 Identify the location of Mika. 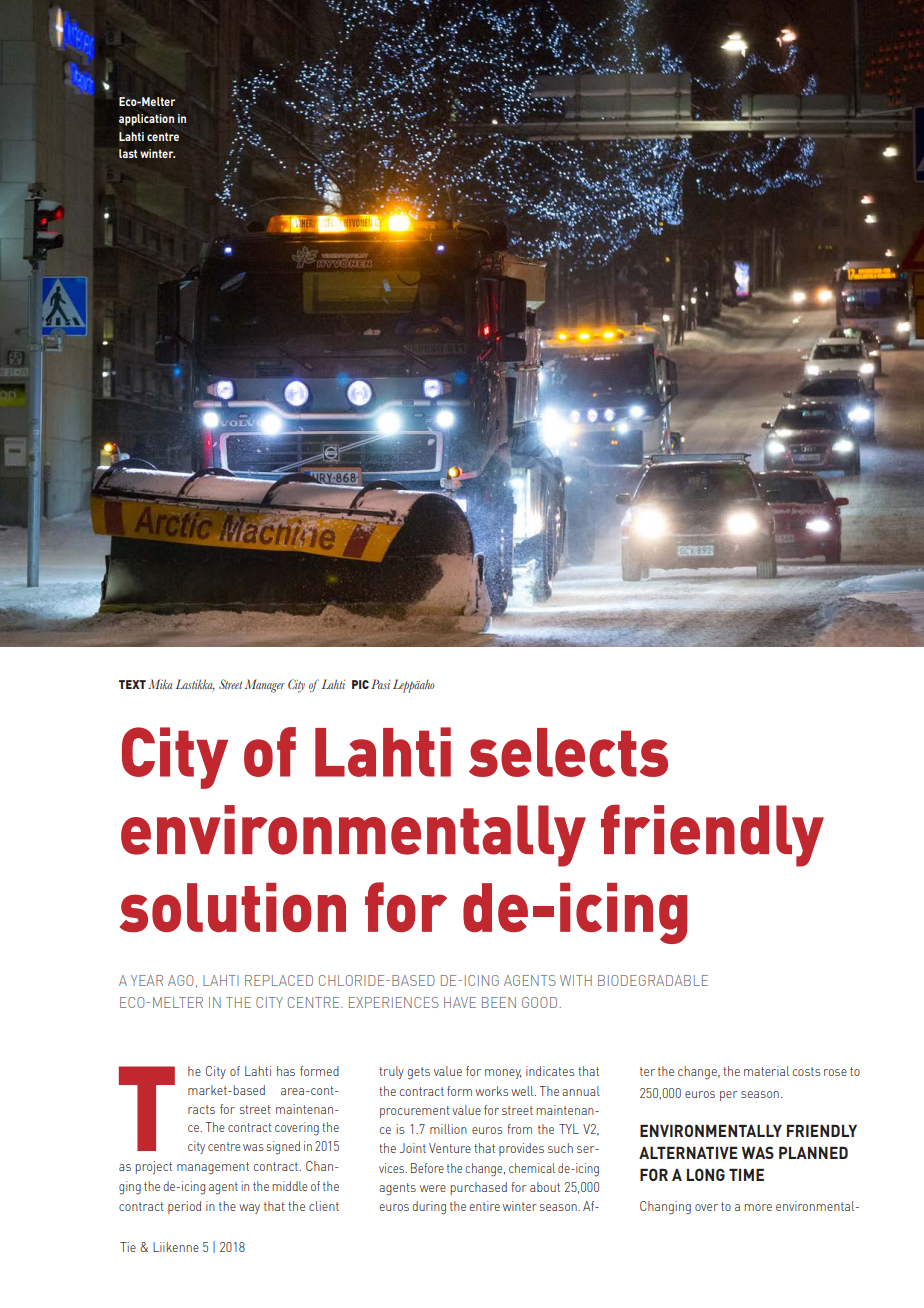
(160, 684).
